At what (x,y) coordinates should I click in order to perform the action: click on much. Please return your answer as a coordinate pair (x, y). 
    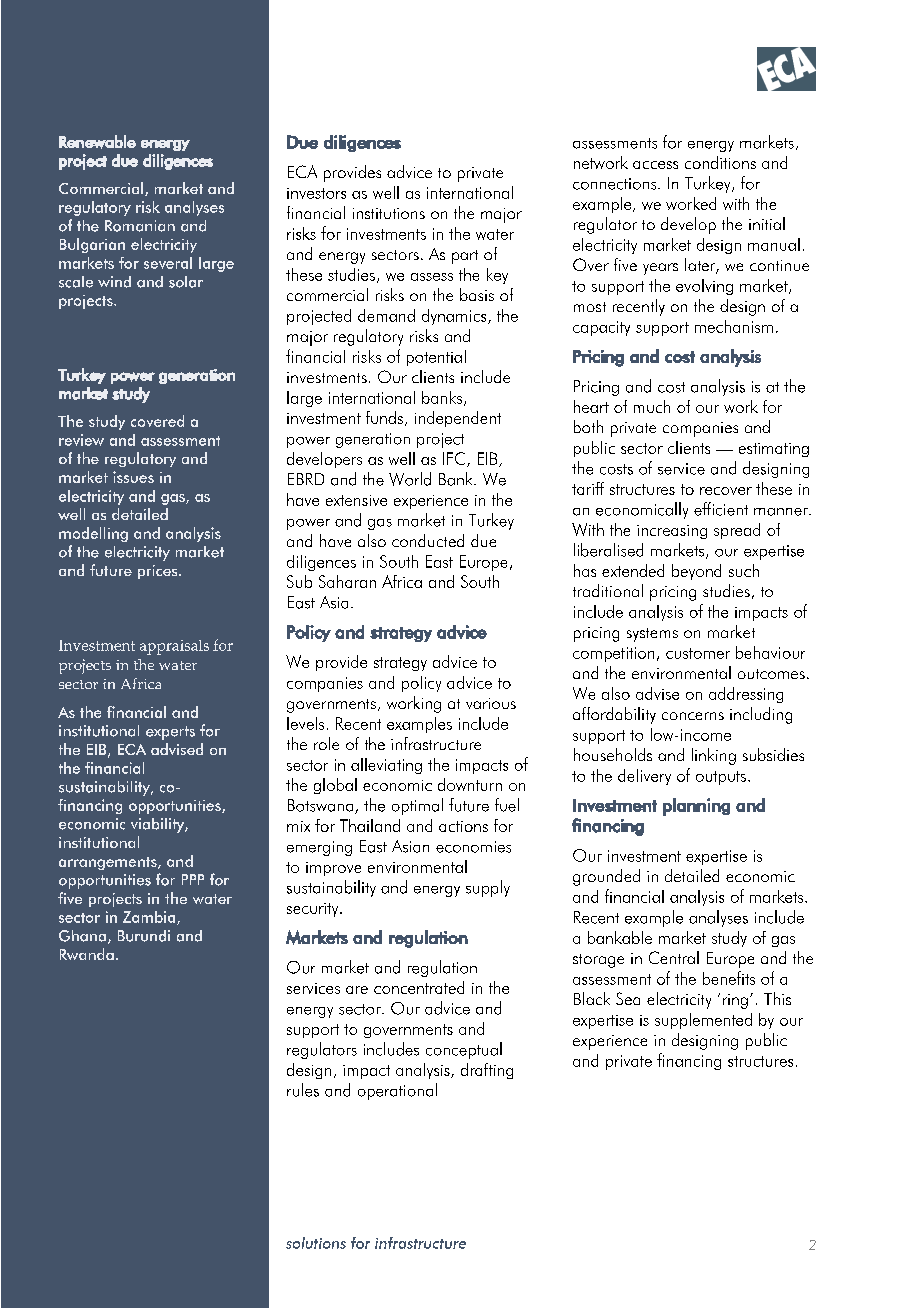
    Looking at the image, I should click on (652, 406).
